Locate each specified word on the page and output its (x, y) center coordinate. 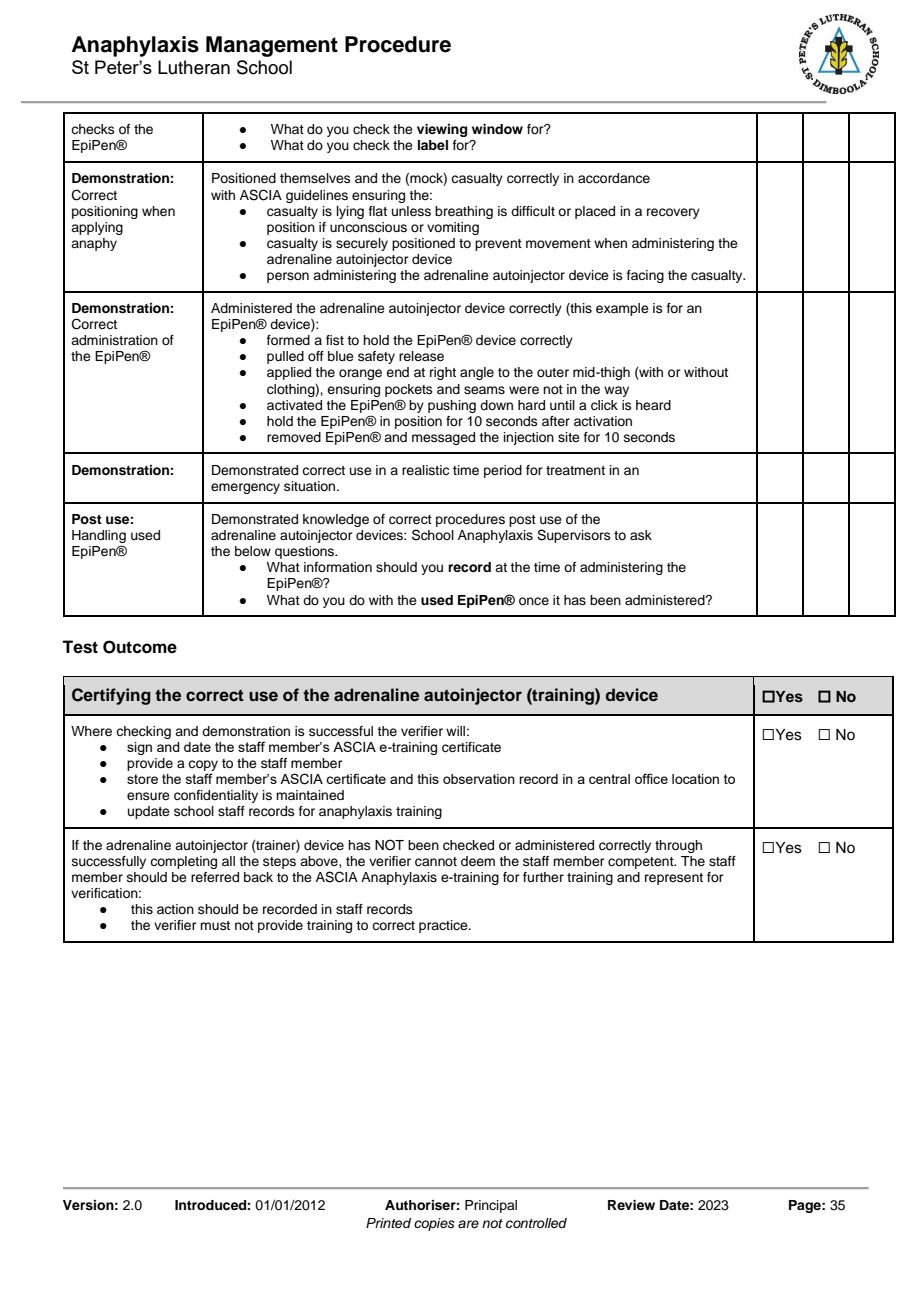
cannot (436, 862)
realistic (425, 470)
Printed (388, 1223)
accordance (614, 178)
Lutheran (194, 67)
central (609, 779)
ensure (148, 796)
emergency (245, 488)
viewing (442, 130)
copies (434, 1224)
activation (603, 421)
